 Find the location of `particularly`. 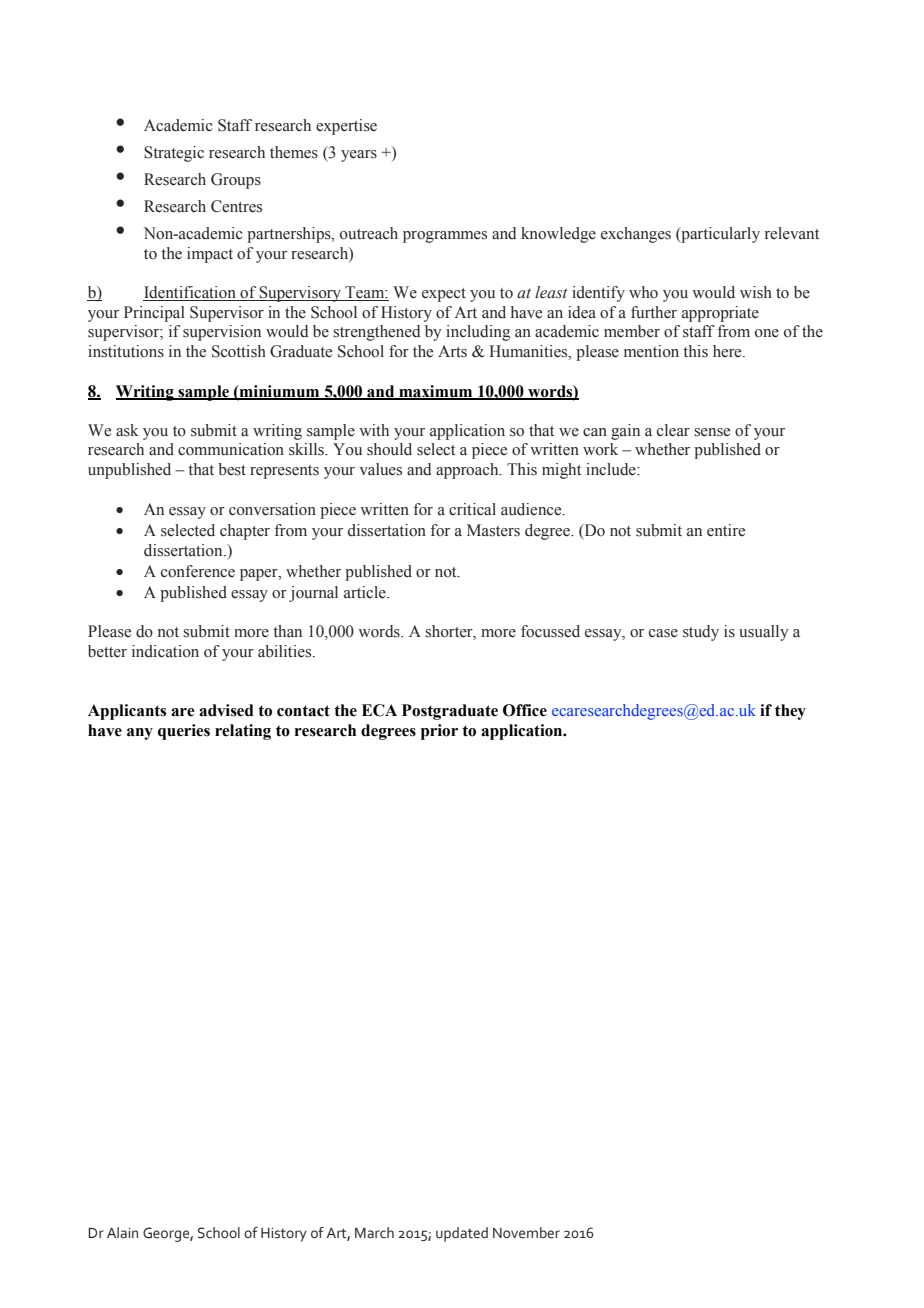

particularly is located at coordinates (719, 235).
